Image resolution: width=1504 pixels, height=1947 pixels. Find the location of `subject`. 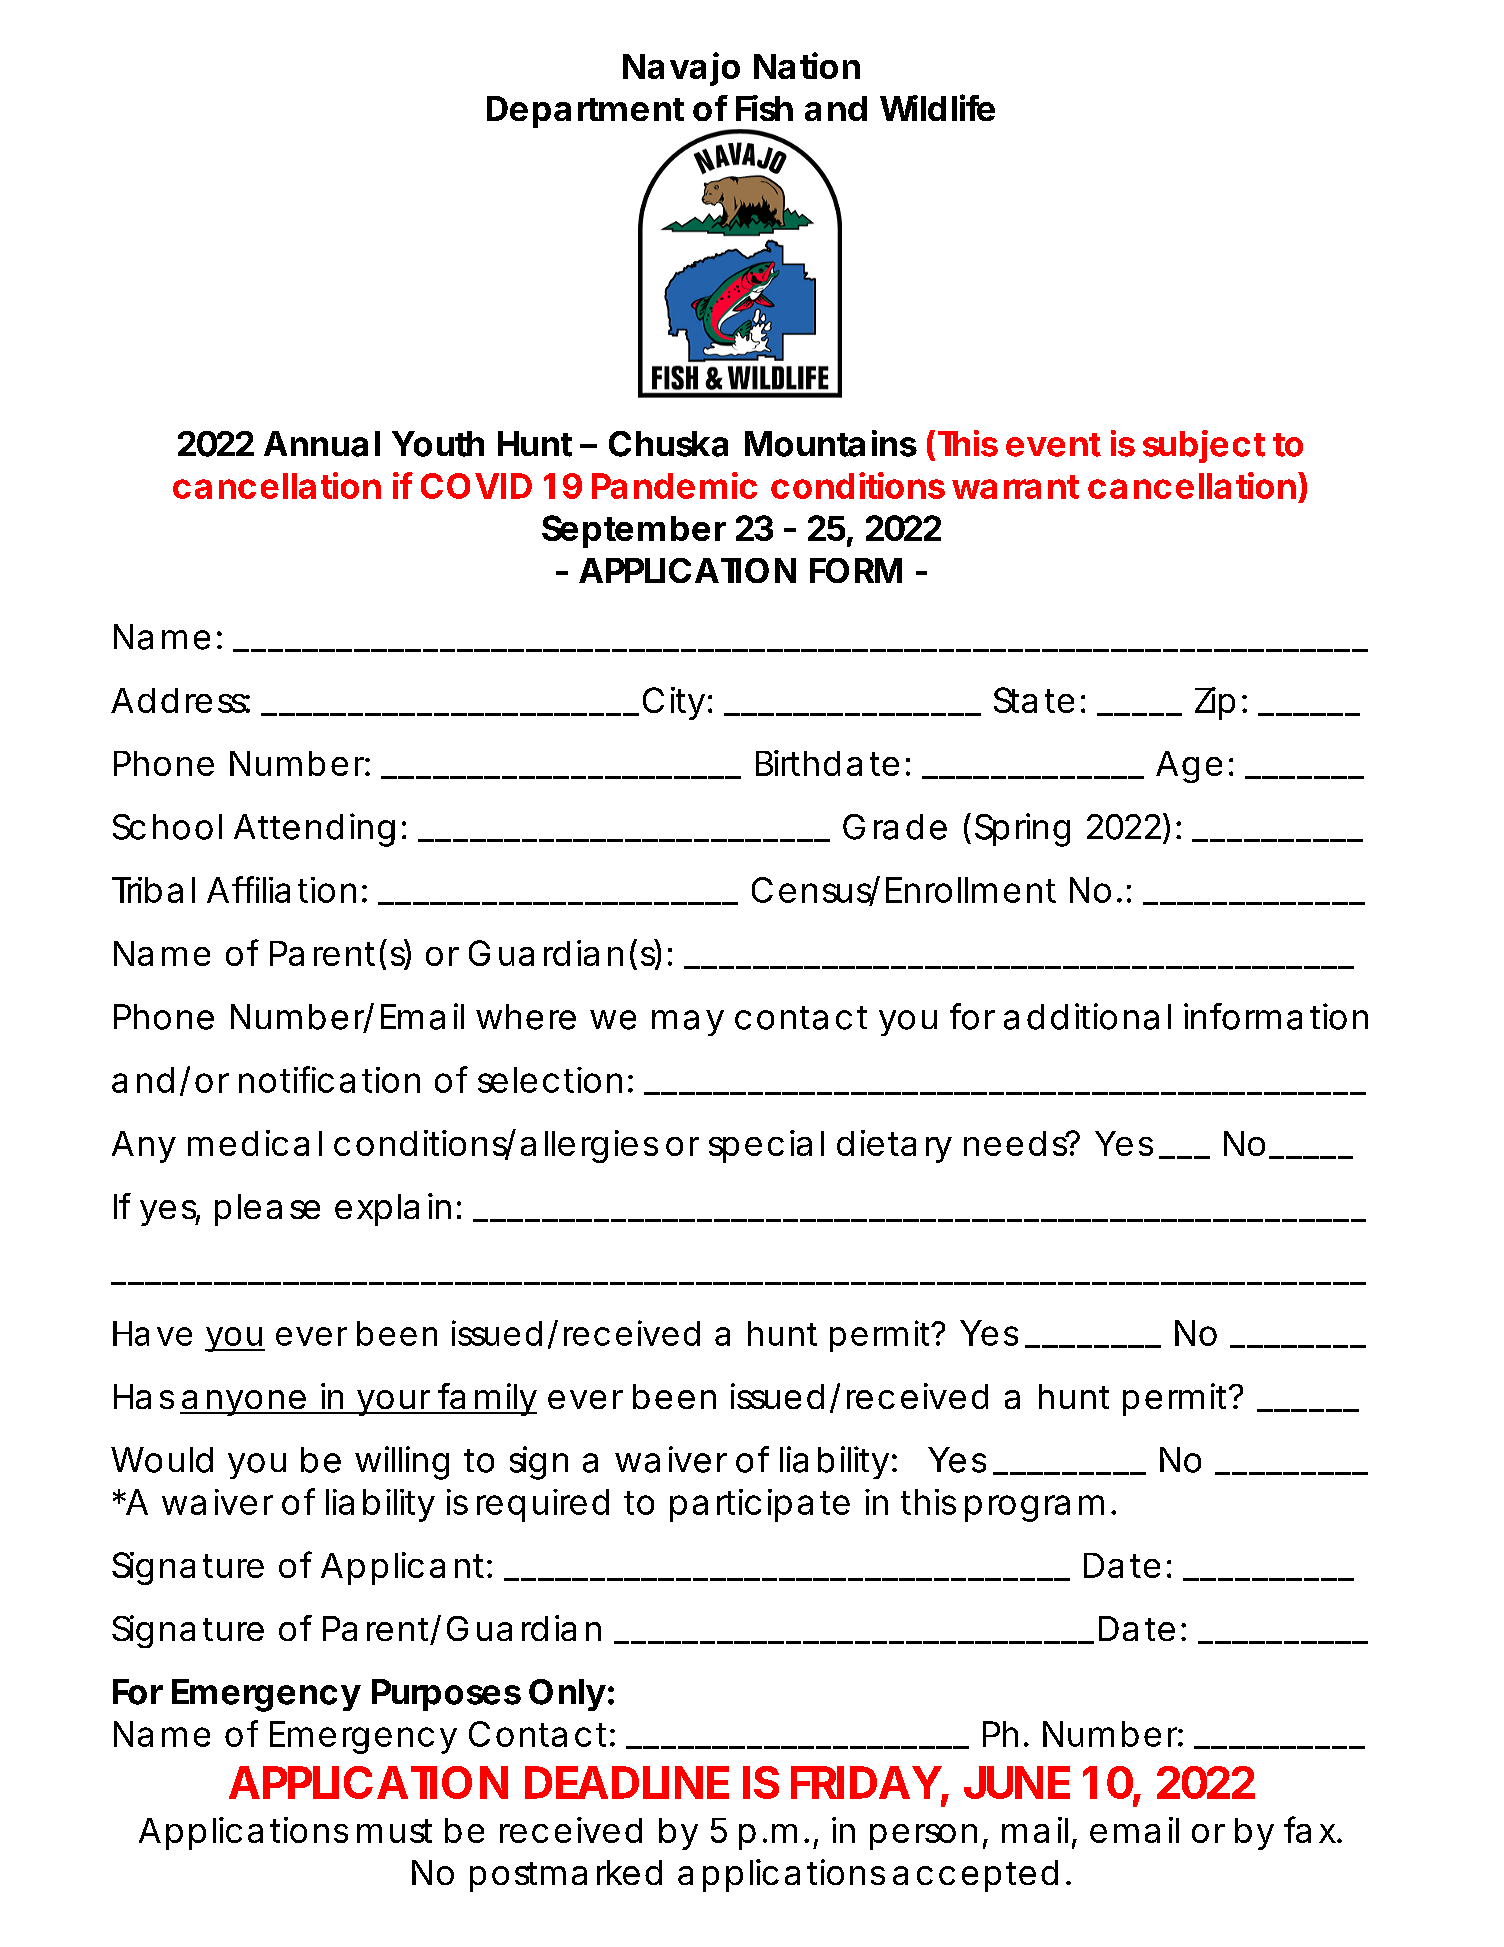

subject is located at coordinates (1204, 446).
